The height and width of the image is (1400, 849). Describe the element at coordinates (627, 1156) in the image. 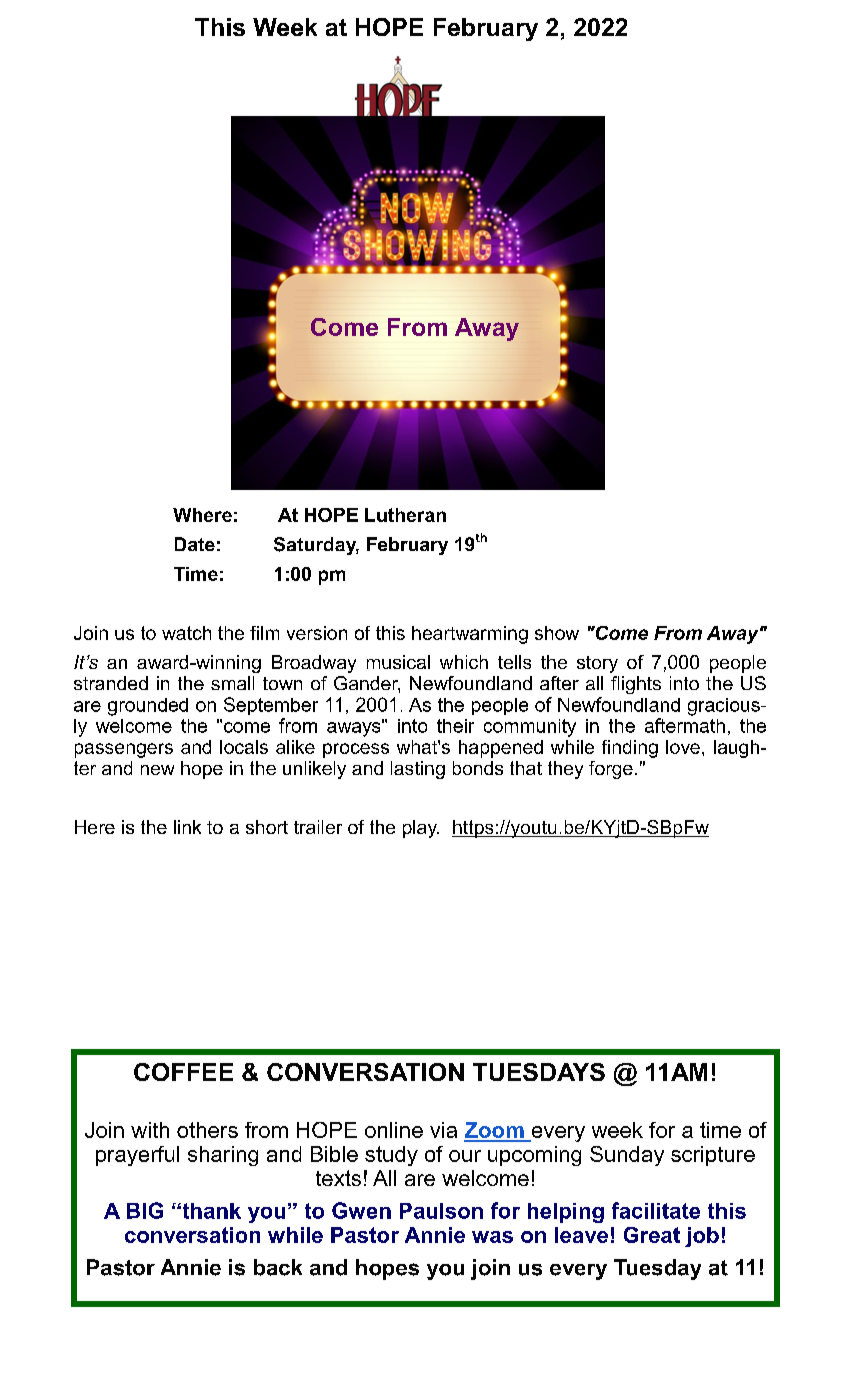

I see `Sunday` at that location.
